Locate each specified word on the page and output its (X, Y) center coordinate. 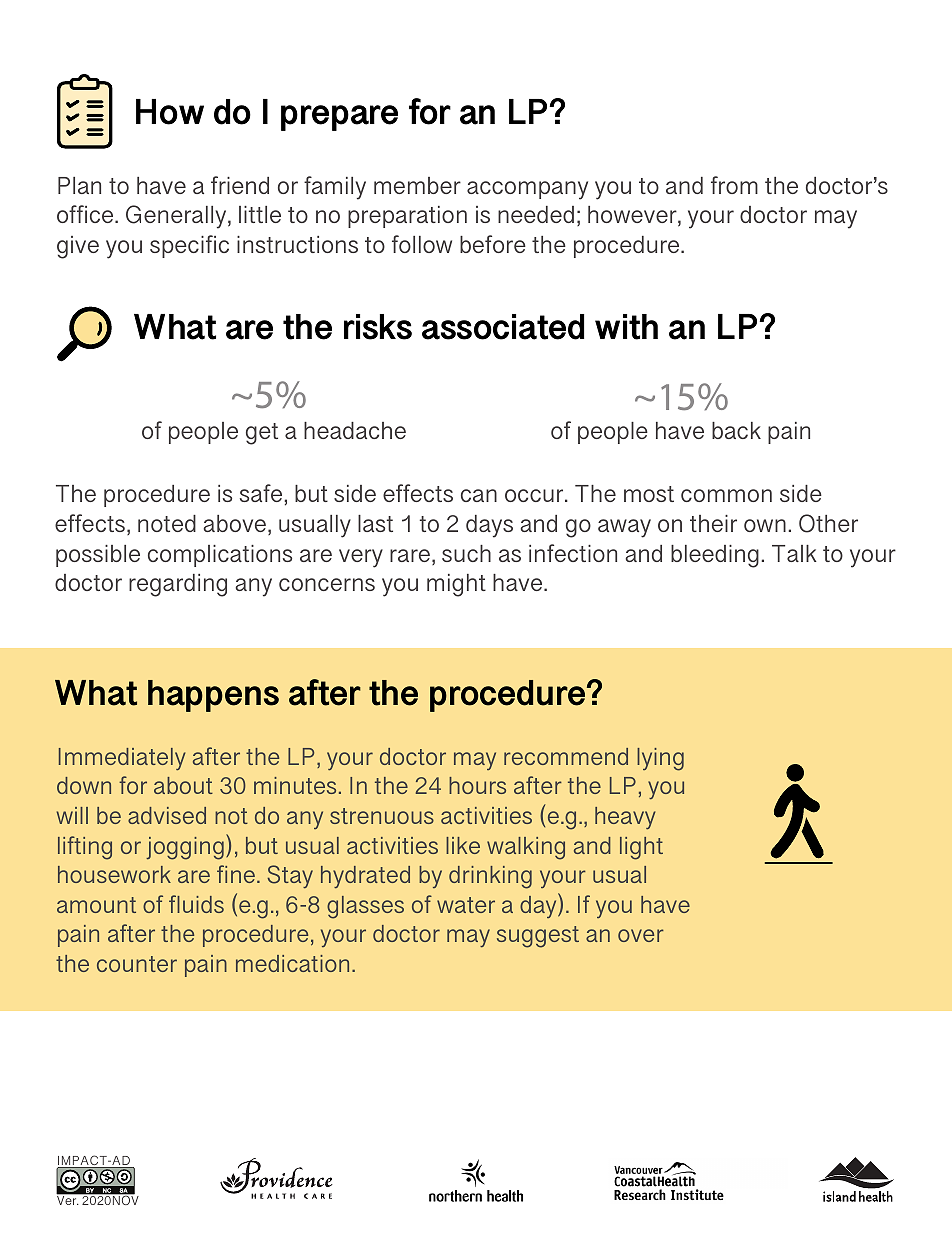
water (466, 905)
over (641, 935)
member (417, 185)
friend (240, 185)
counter (137, 964)
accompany (527, 190)
